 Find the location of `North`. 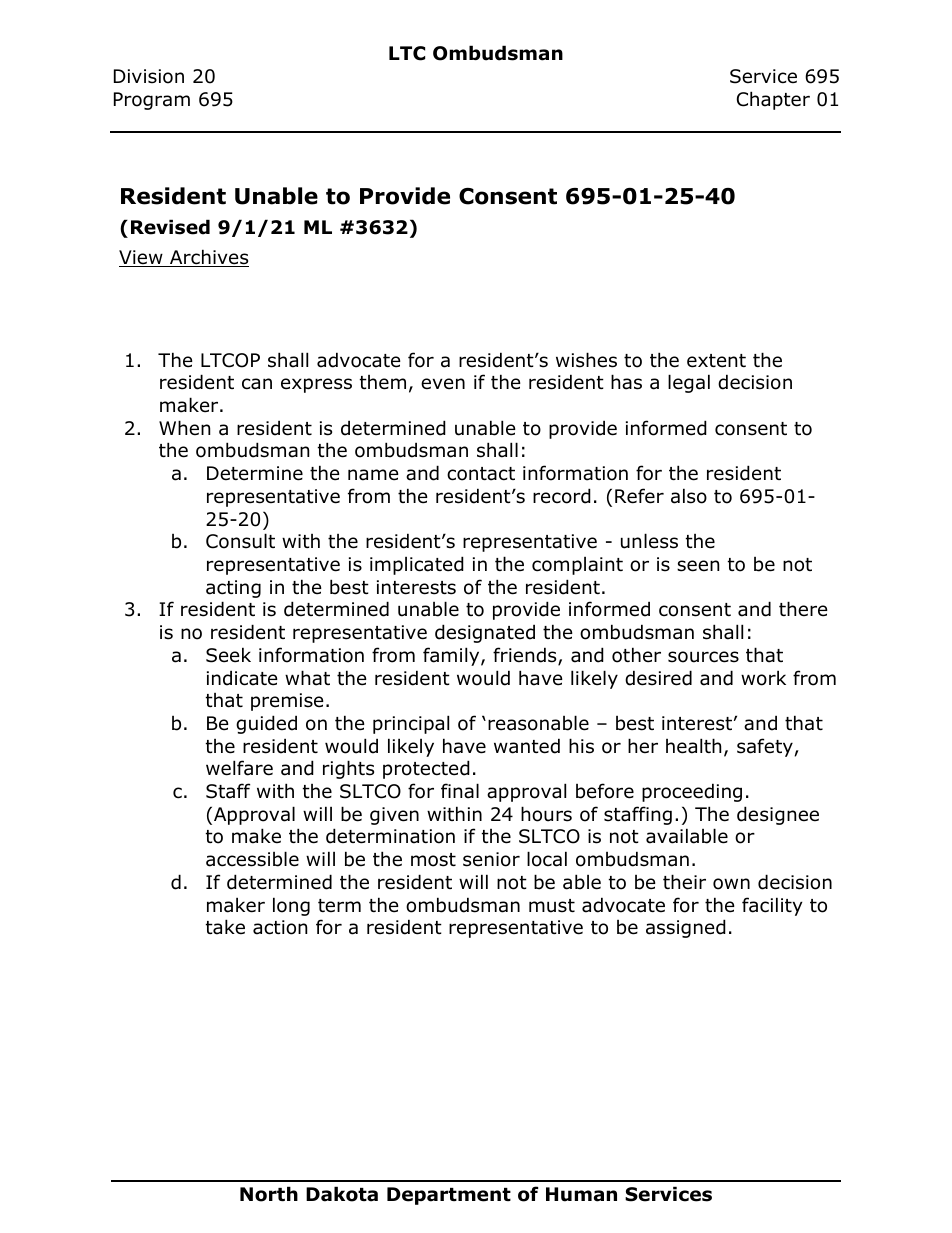

North is located at coordinates (269, 1194).
